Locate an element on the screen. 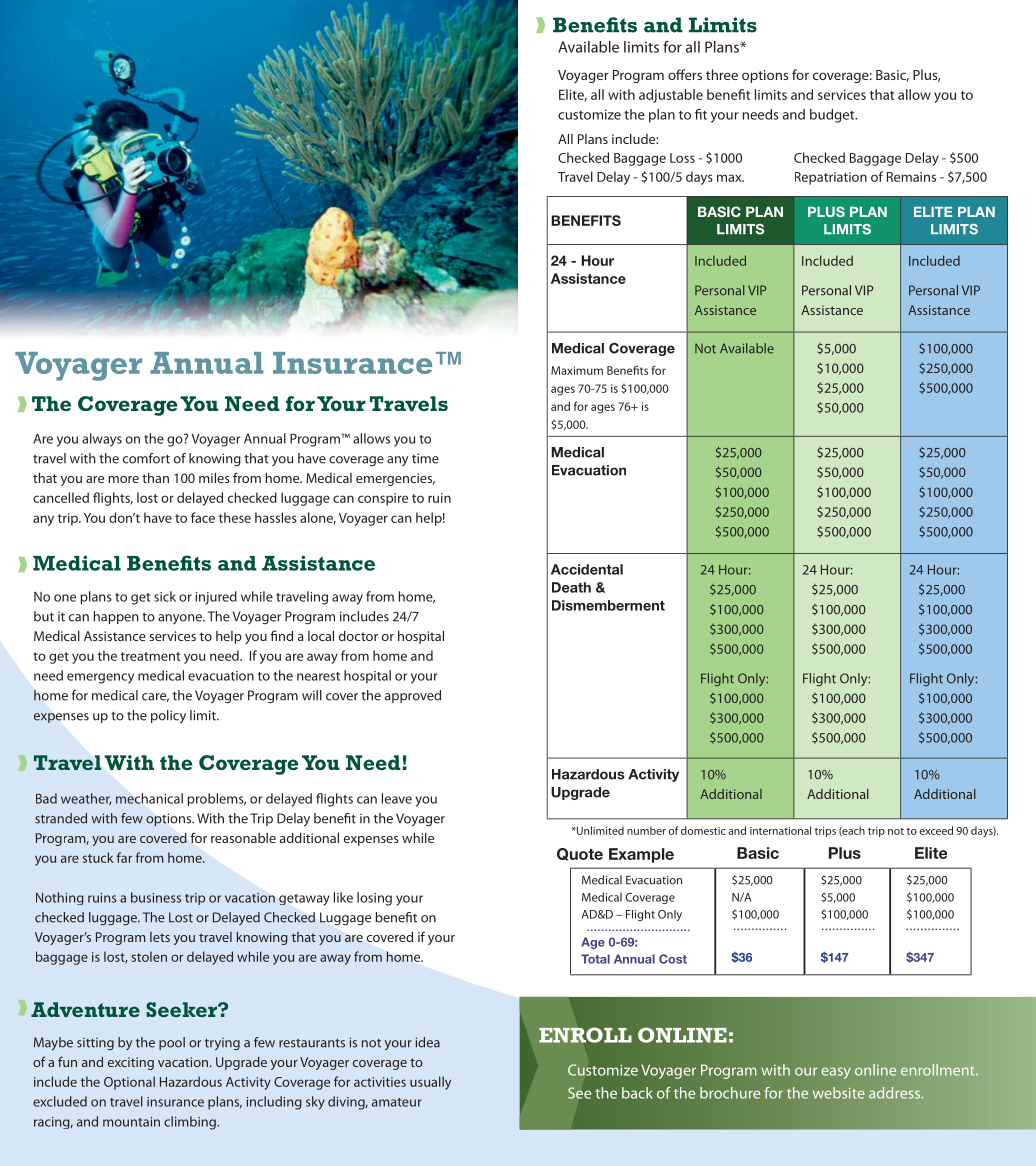  Loss is located at coordinates (682, 158).
